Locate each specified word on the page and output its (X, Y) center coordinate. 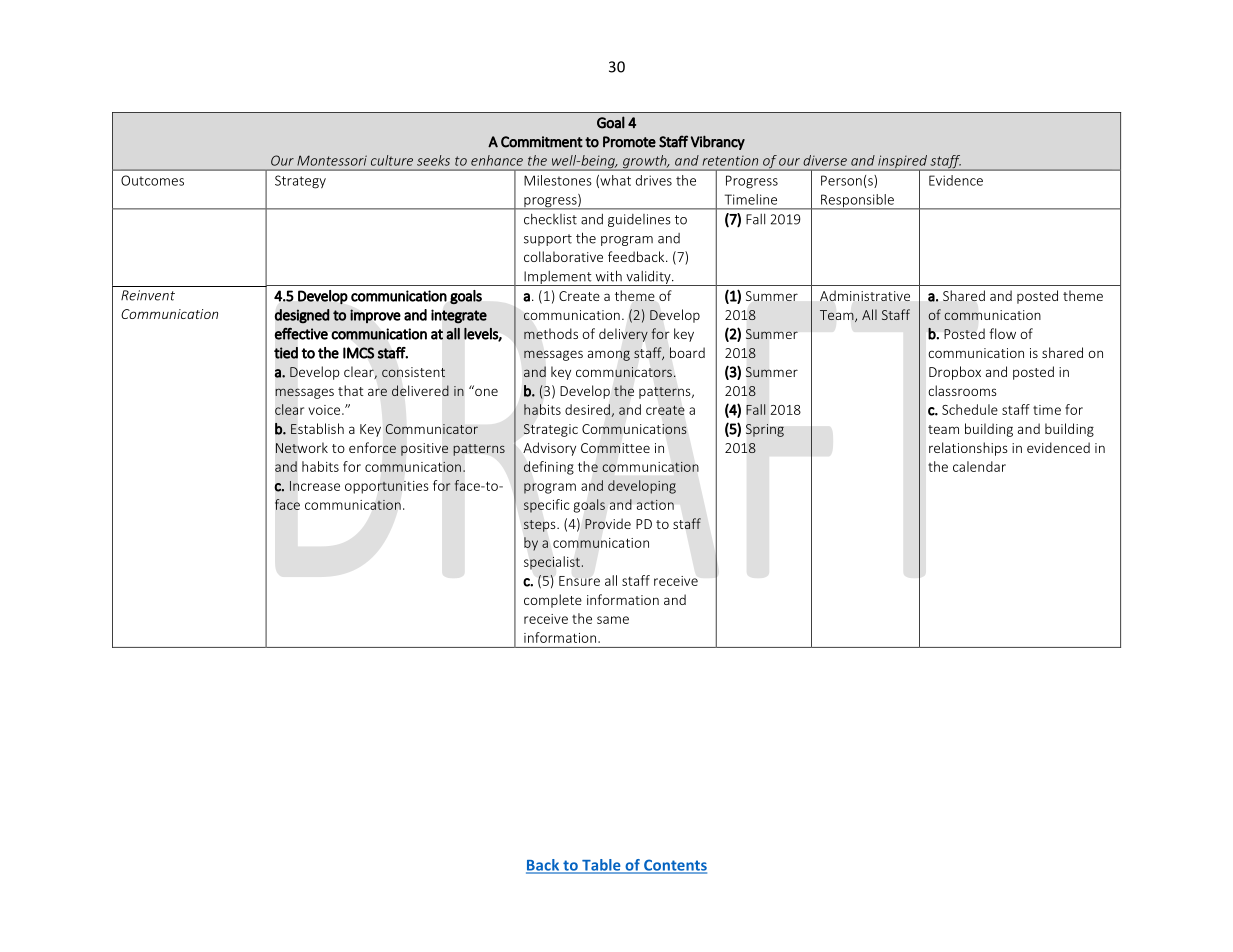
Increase (315, 486)
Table (601, 866)
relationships (968, 449)
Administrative (865, 296)
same (613, 620)
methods (551, 333)
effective (301, 334)
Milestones (558, 180)
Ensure (579, 581)
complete (553, 601)
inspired (902, 163)
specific (547, 506)
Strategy (300, 182)
